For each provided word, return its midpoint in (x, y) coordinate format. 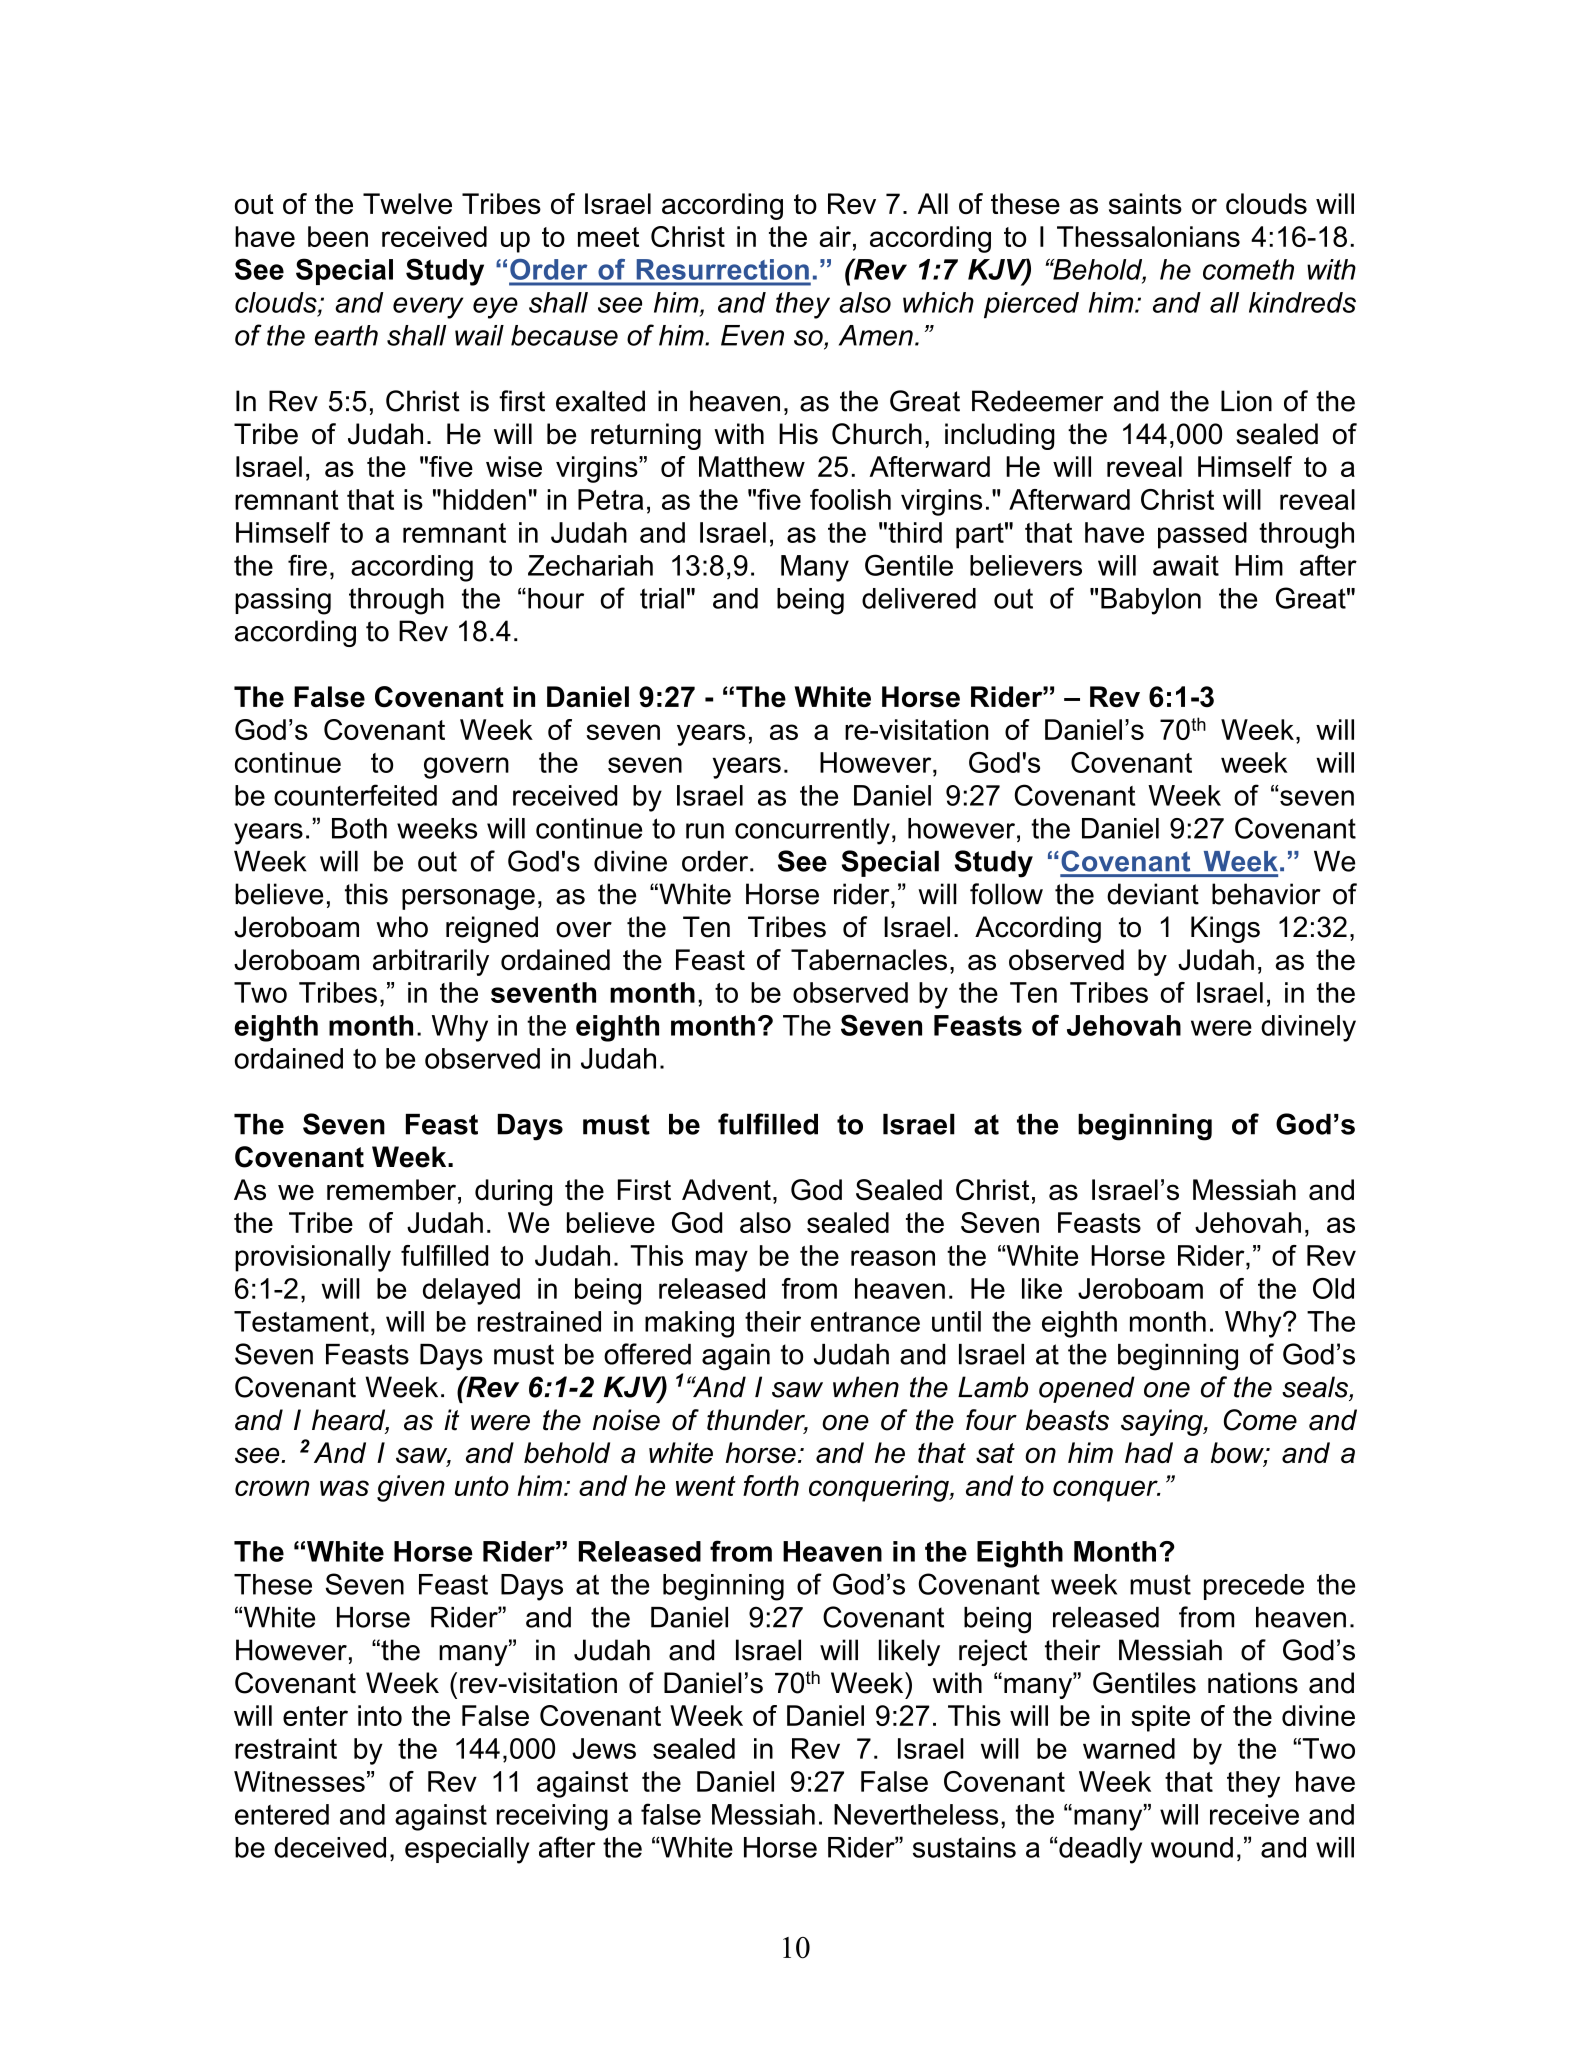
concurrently (812, 831)
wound (1192, 1847)
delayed (471, 1291)
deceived (330, 1847)
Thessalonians (1148, 236)
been (338, 236)
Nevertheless (916, 1814)
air (835, 236)
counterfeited (355, 795)
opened (1087, 1389)
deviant (1153, 894)
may (722, 1261)
